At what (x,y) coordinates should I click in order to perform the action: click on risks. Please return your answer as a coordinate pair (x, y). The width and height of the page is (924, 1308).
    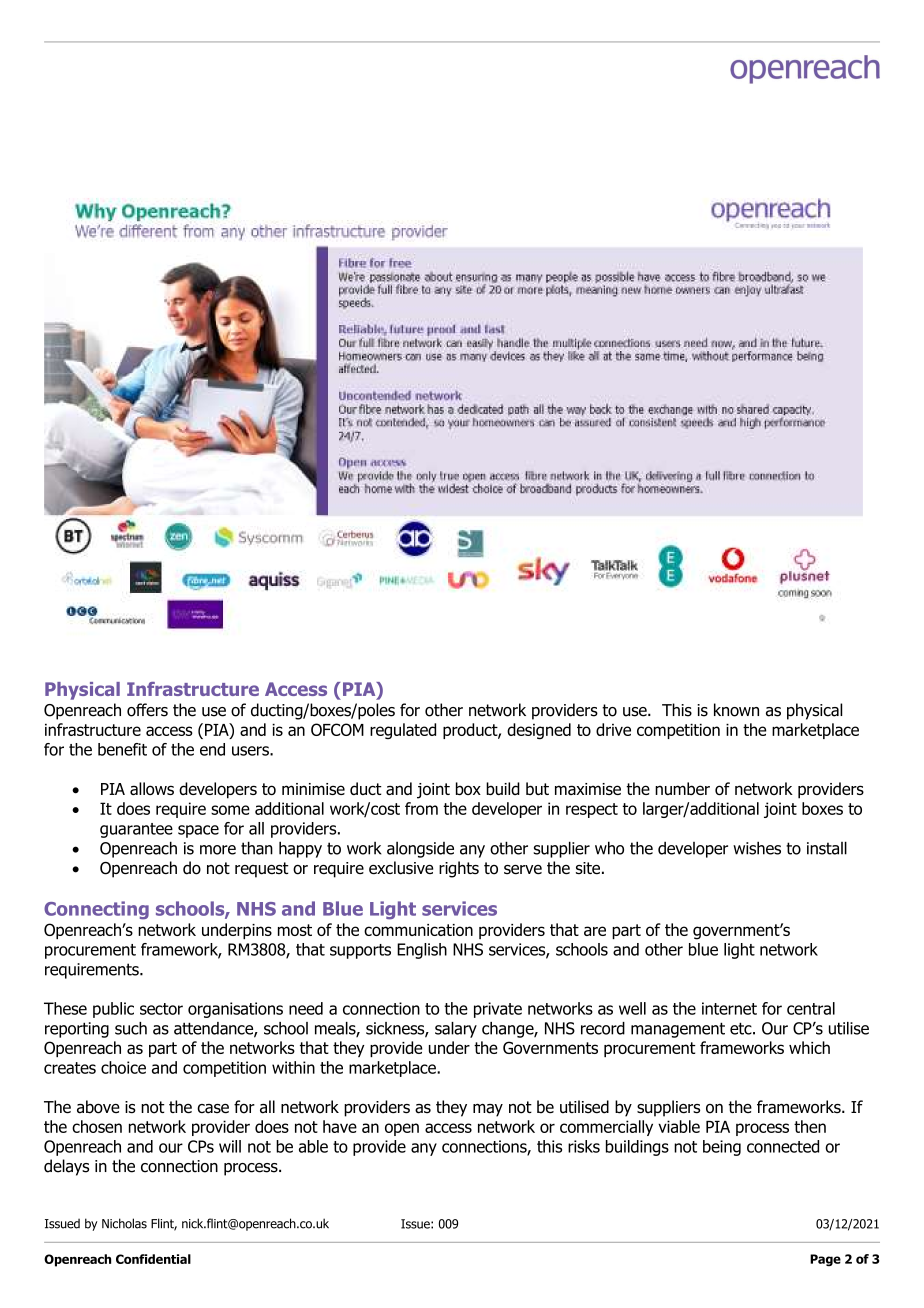
    Looking at the image, I should click on (584, 1146).
